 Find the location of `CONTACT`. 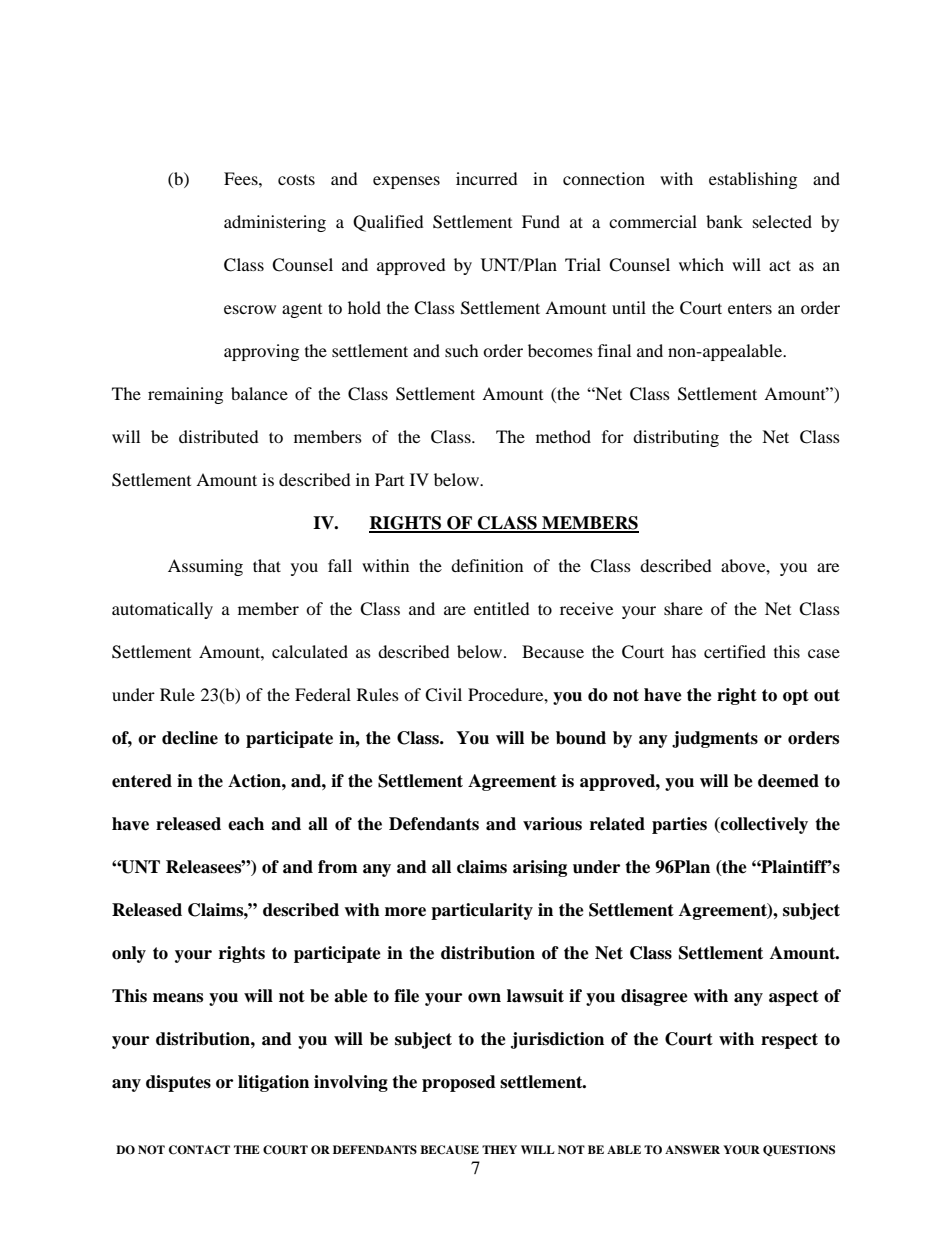

CONTACT is located at coordinates (199, 1150).
